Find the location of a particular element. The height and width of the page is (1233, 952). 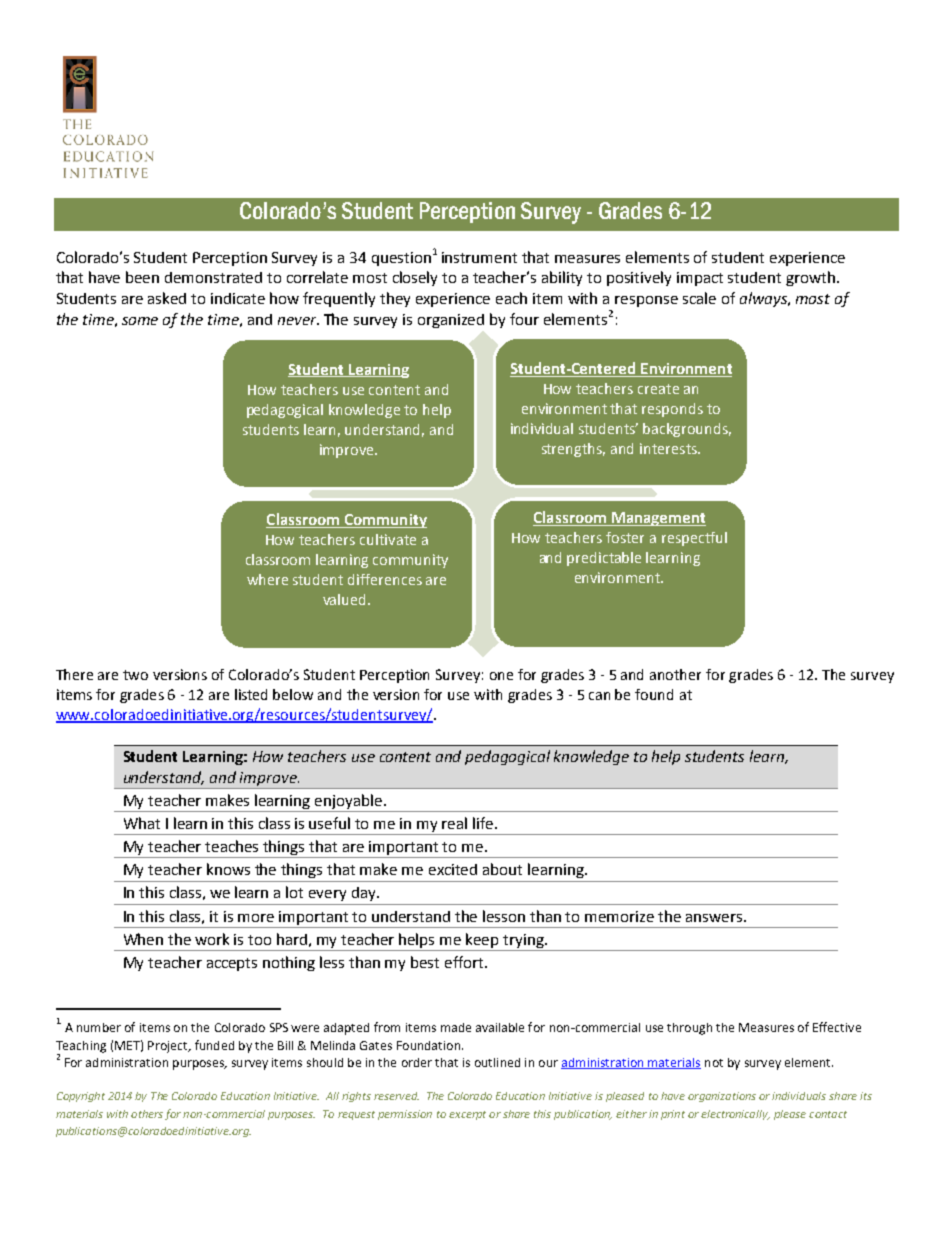

two is located at coordinates (135, 675).
